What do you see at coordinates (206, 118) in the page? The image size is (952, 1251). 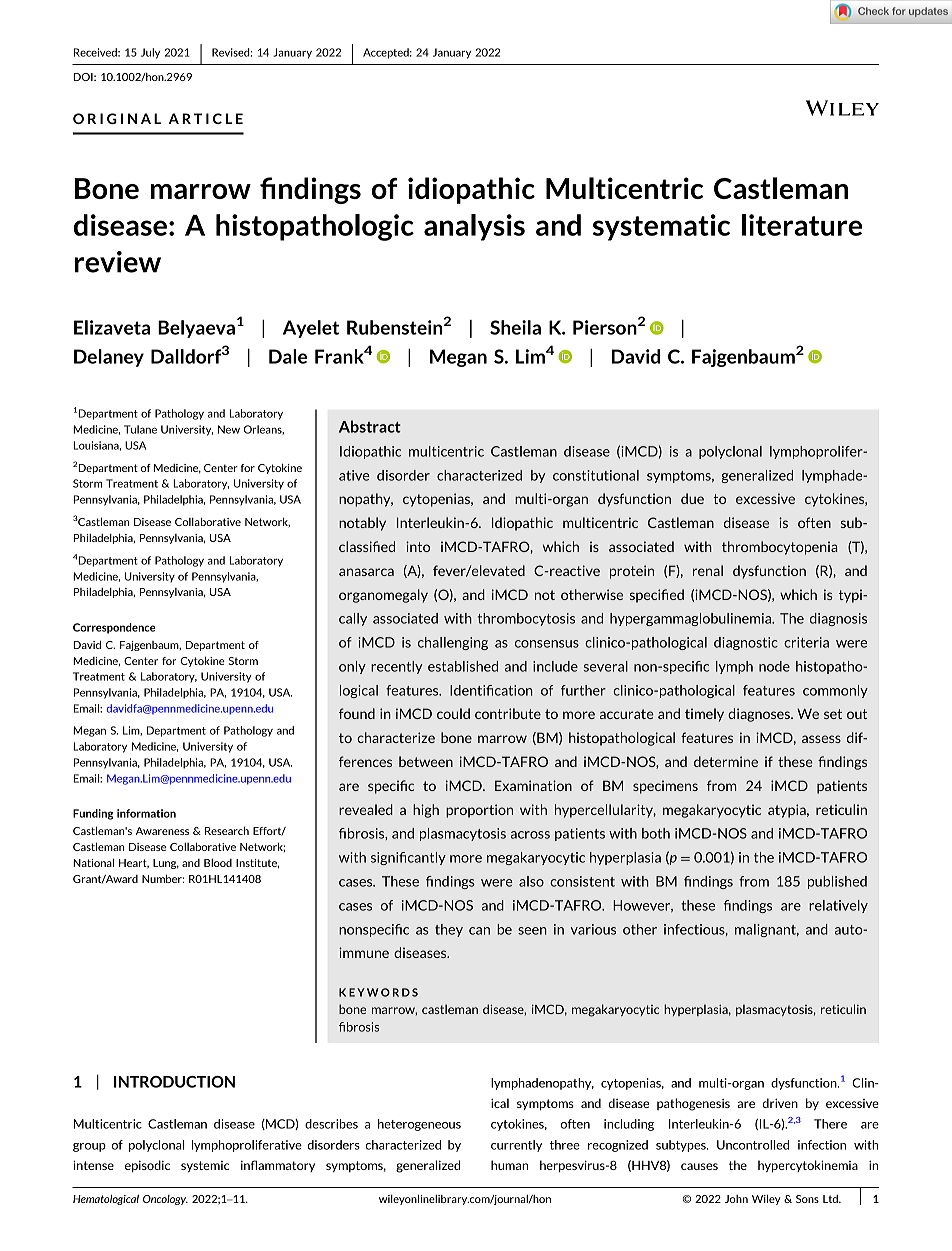 I see `ARTICLE` at bounding box center [206, 118].
